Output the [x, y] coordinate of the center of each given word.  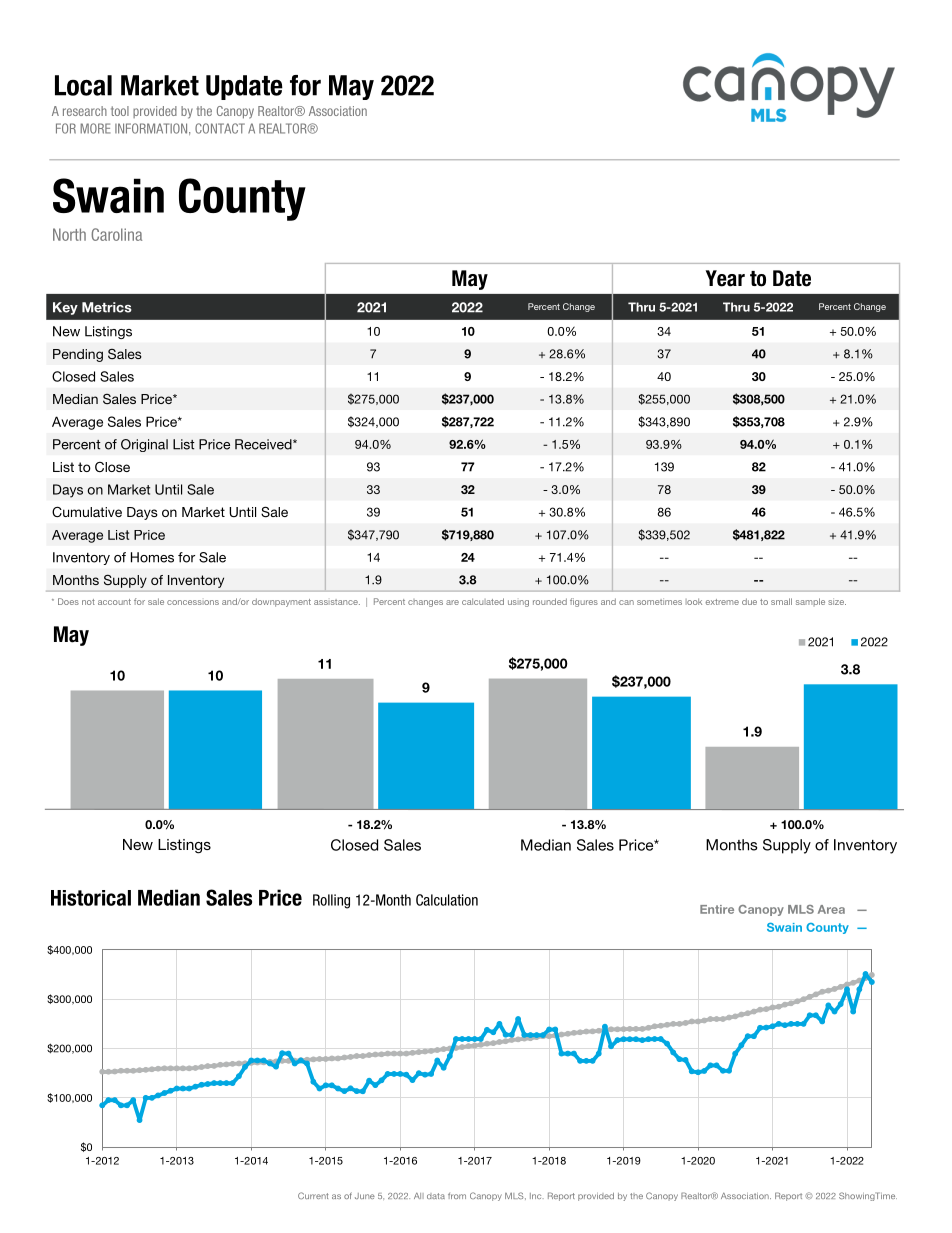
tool [120, 111]
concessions [193, 602]
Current [313, 1195]
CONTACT [220, 128]
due [749, 601]
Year [725, 278]
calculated [483, 601]
